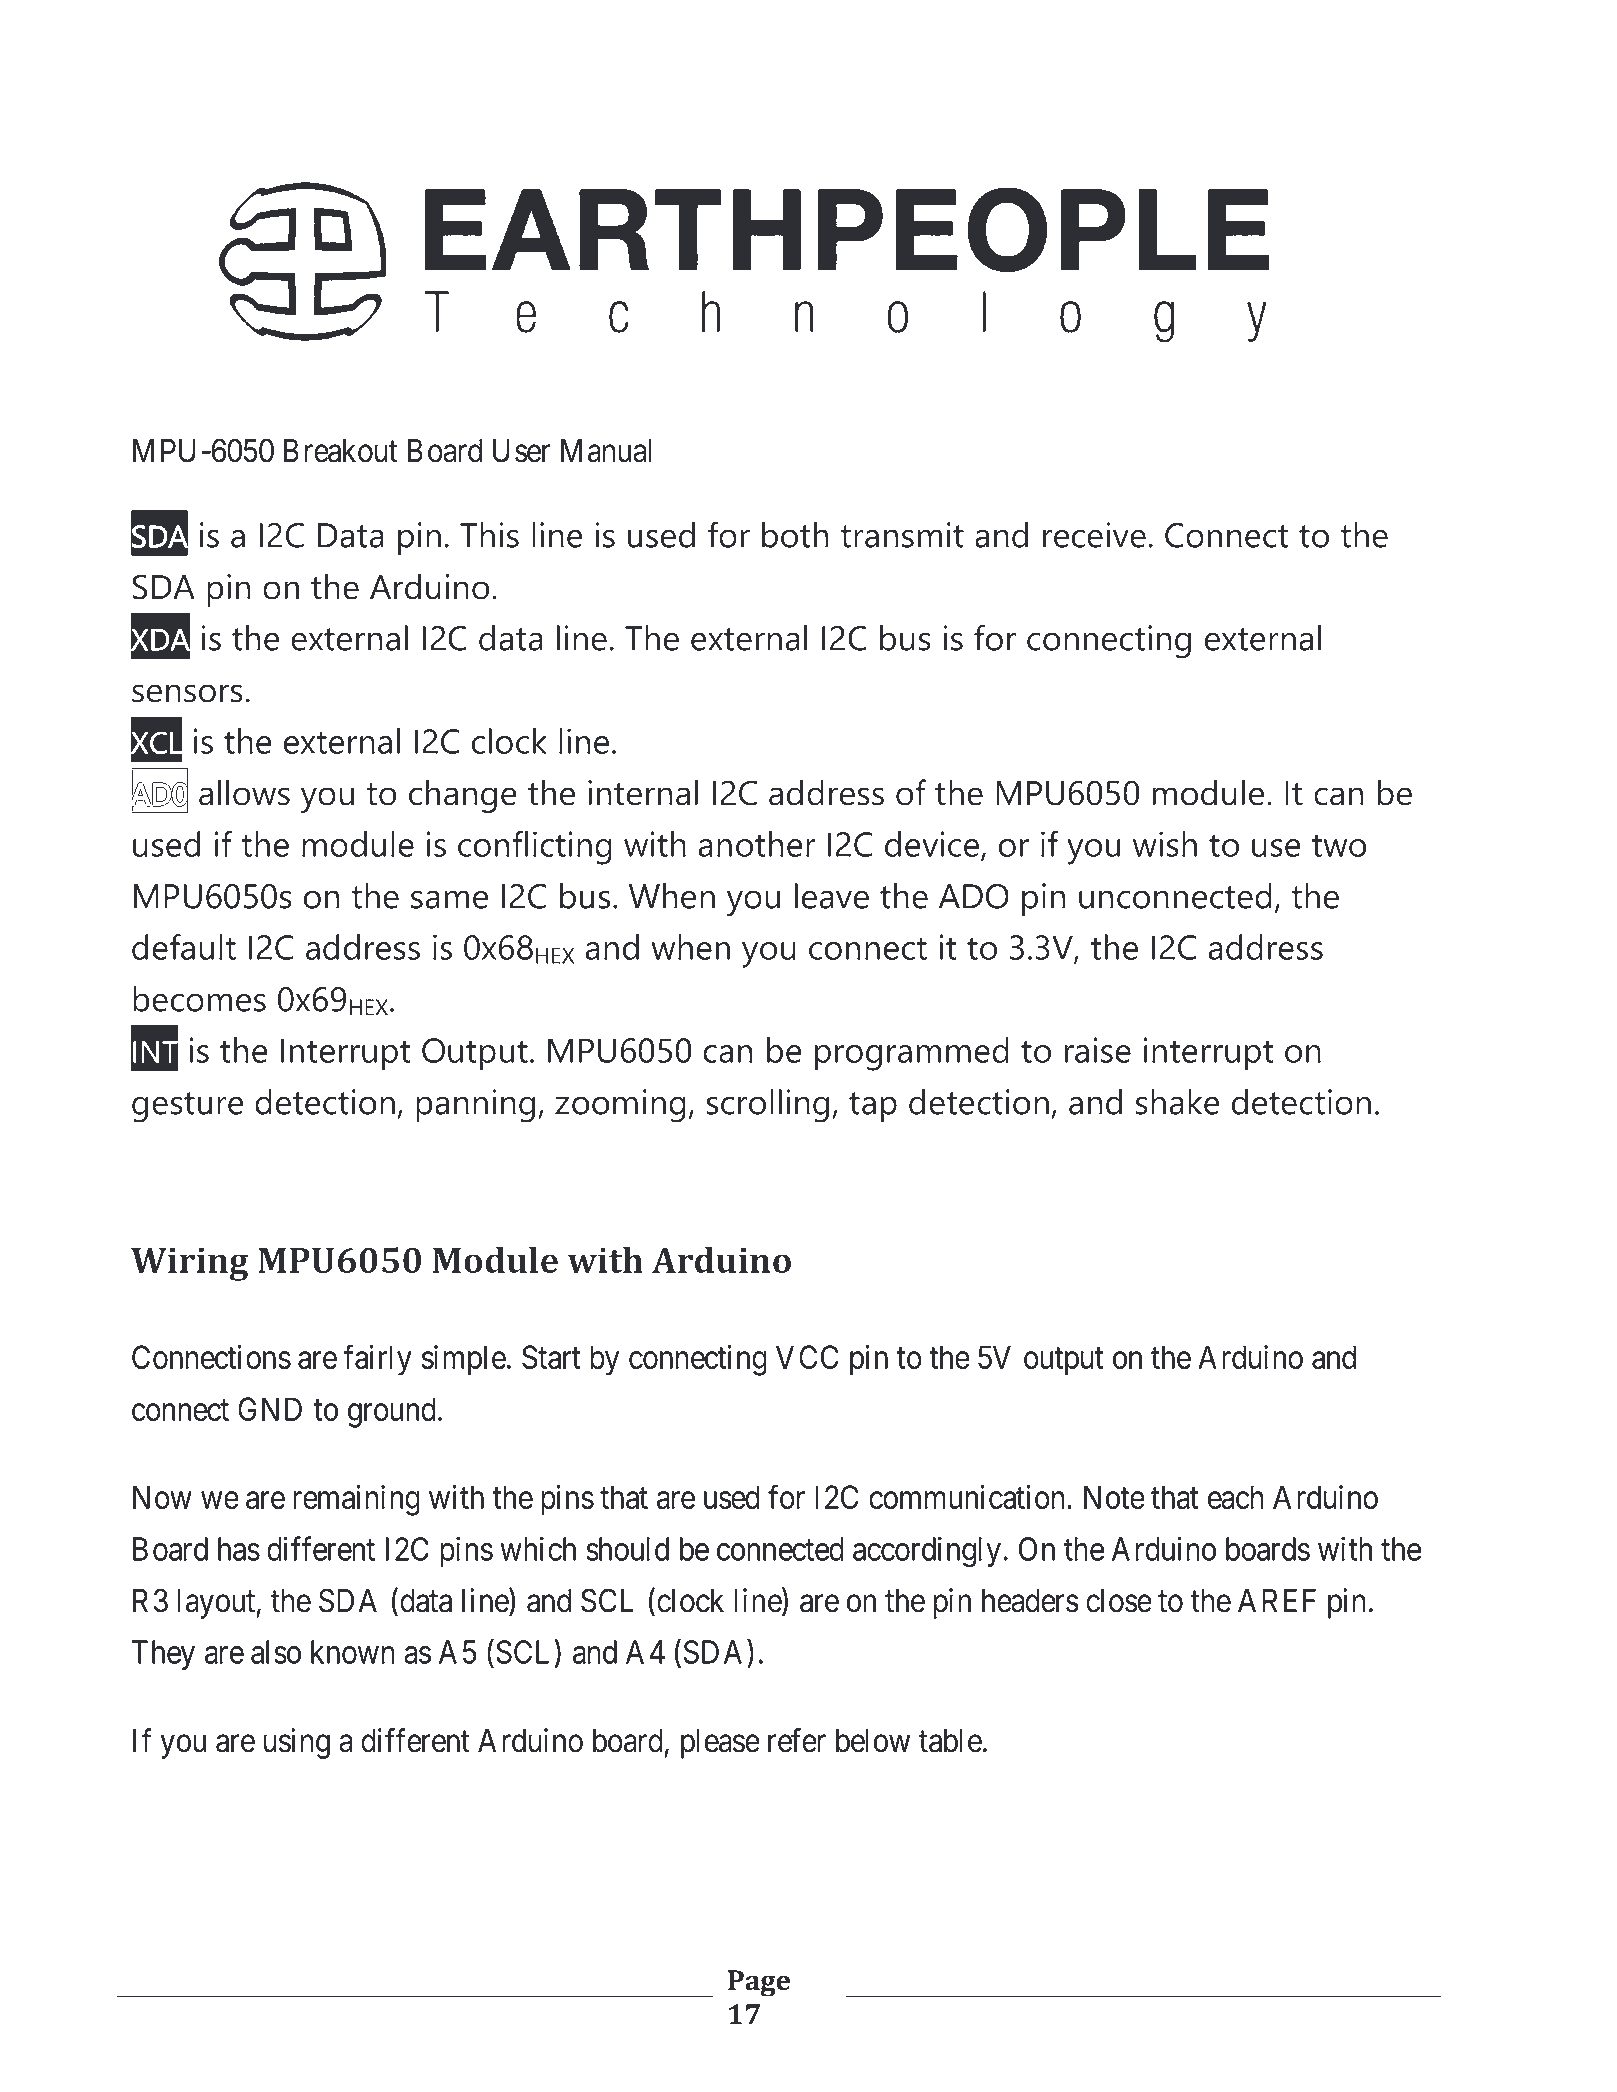  I want to click on Breakout, so click(340, 451).
